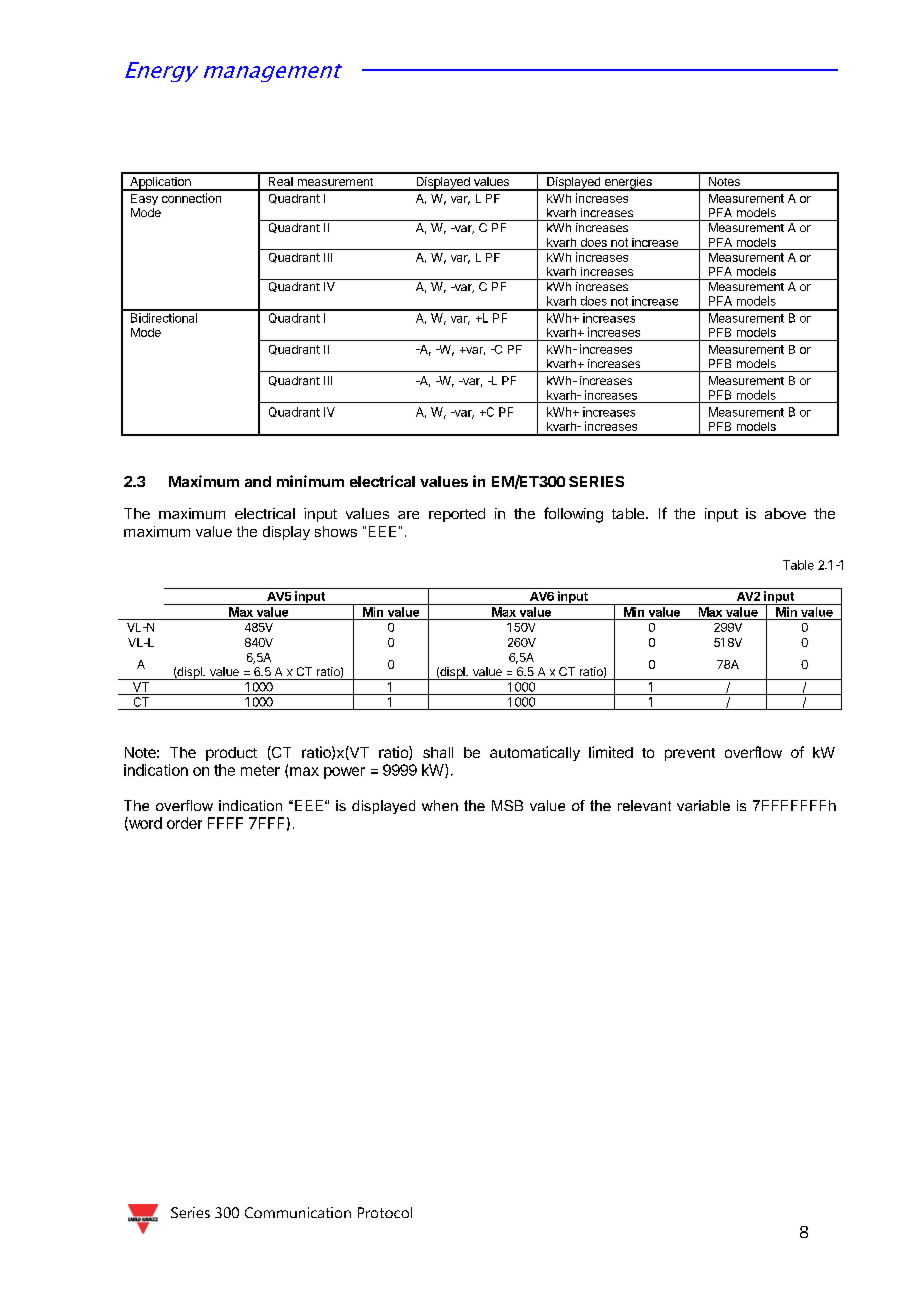 Image resolution: width=924 pixels, height=1308 pixels. Describe the element at coordinates (440, 805) in the screenshot. I see `when` at that location.
